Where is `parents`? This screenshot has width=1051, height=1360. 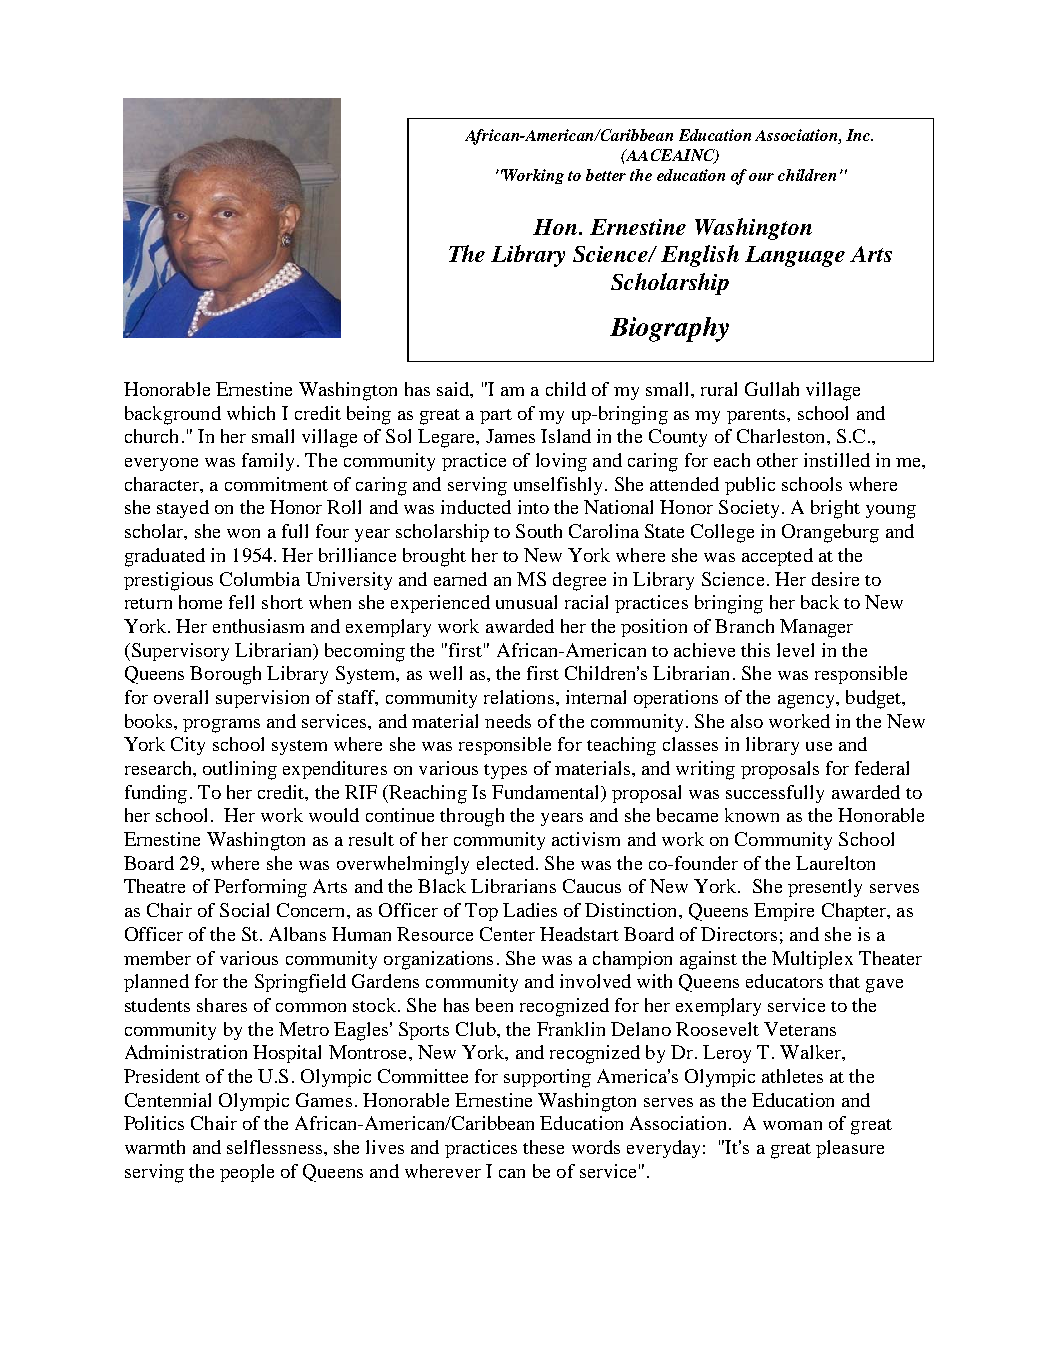
parents is located at coordinates (757, 416).
